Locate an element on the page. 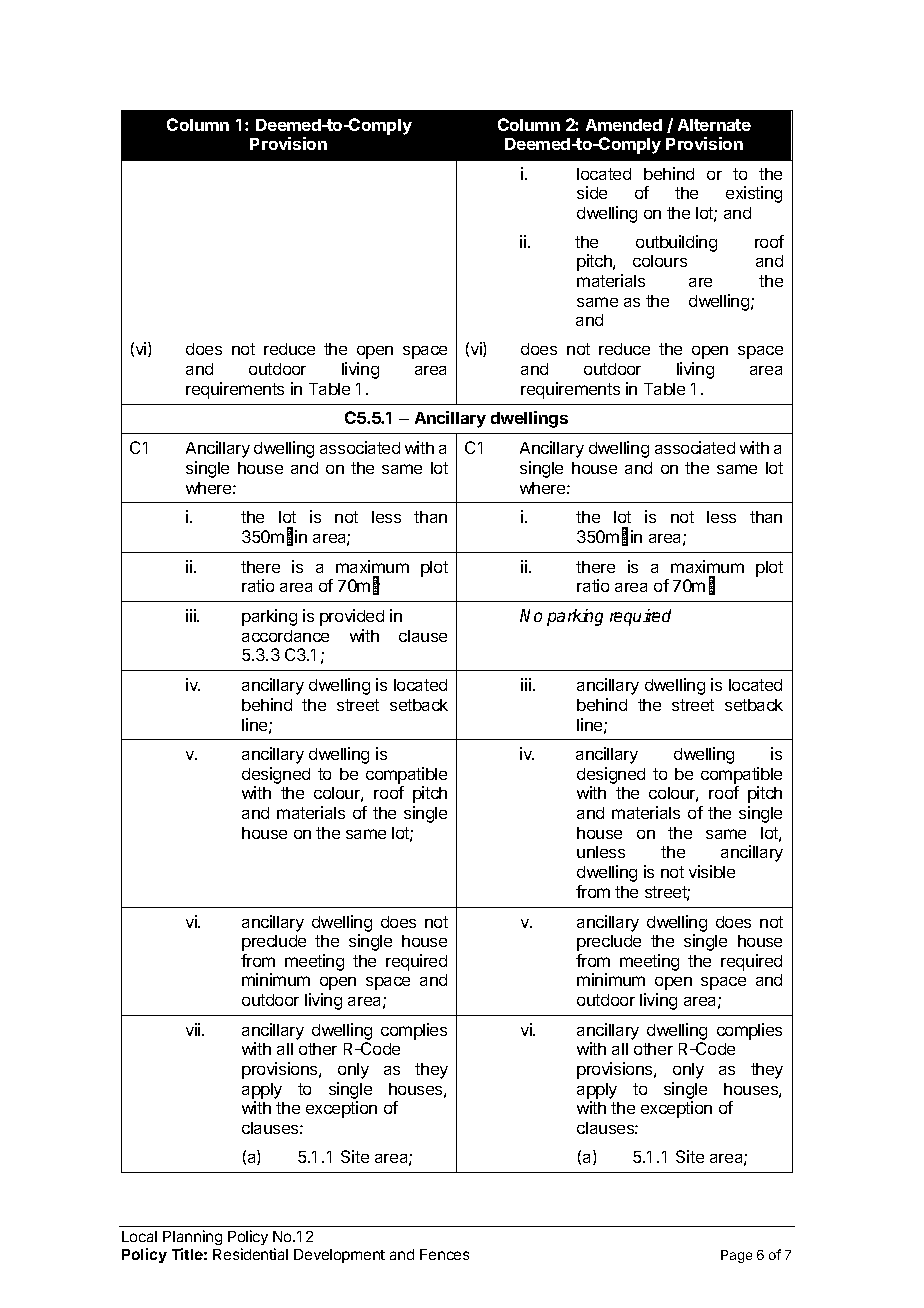 The width and height of the page is (924, 1308). visible is located at coordinates (712, 871).
